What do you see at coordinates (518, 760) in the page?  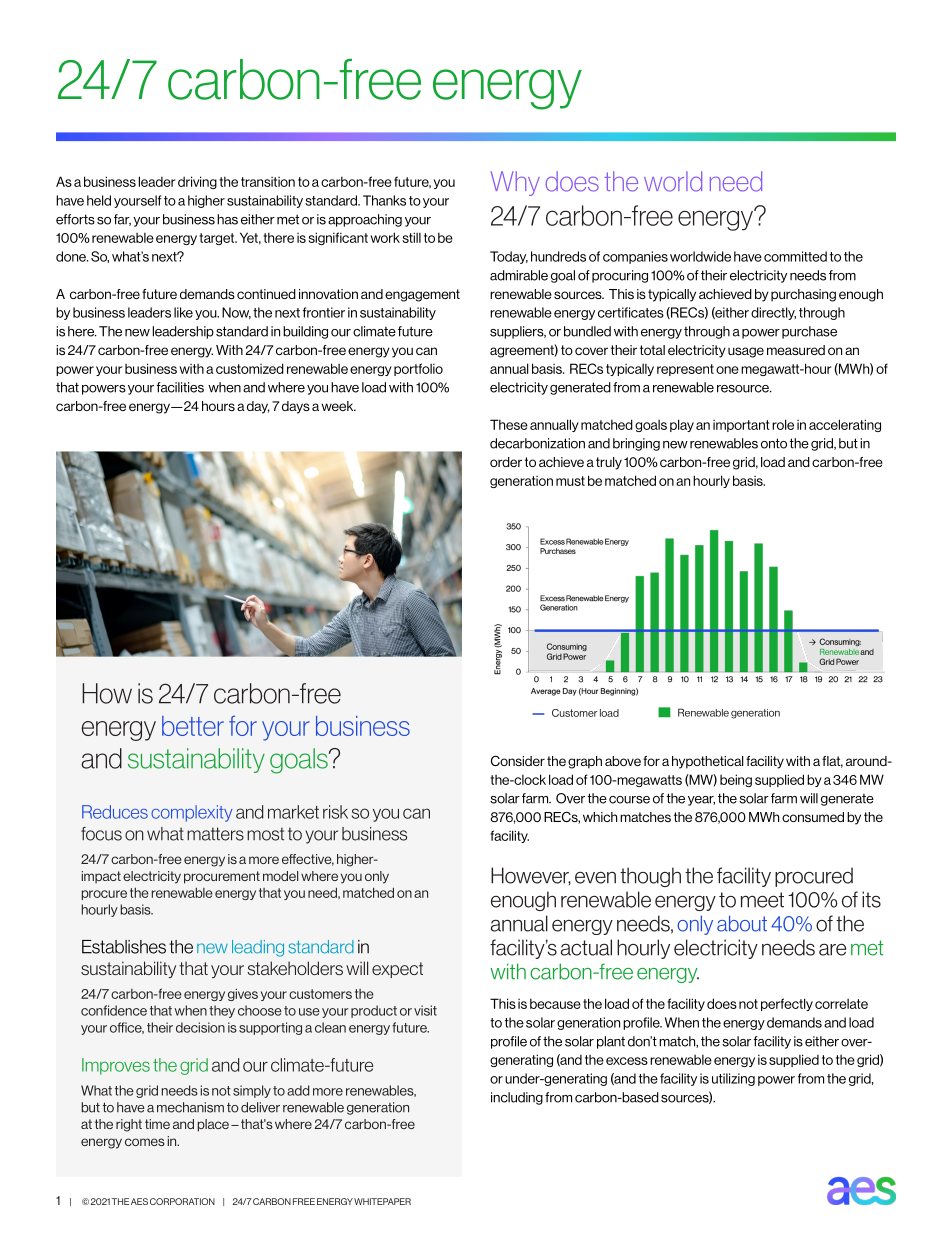 I see `Consider` at bounding box center [518, 760].
